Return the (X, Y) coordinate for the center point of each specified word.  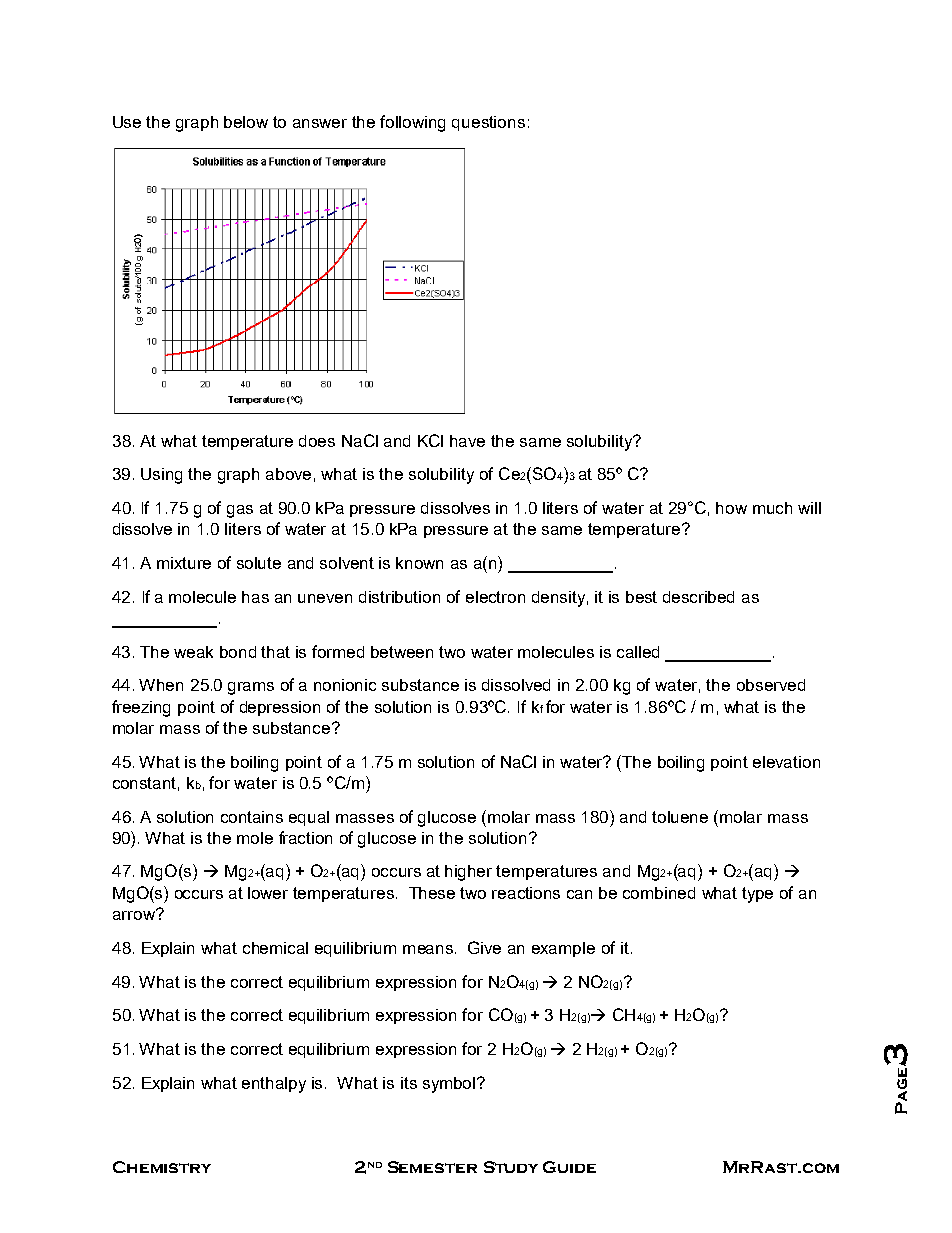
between (402, 652)
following (412, 123)
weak (193, 652)
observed (771, 685)
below (246, 122)
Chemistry (162, 1167)
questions (488, 123)
